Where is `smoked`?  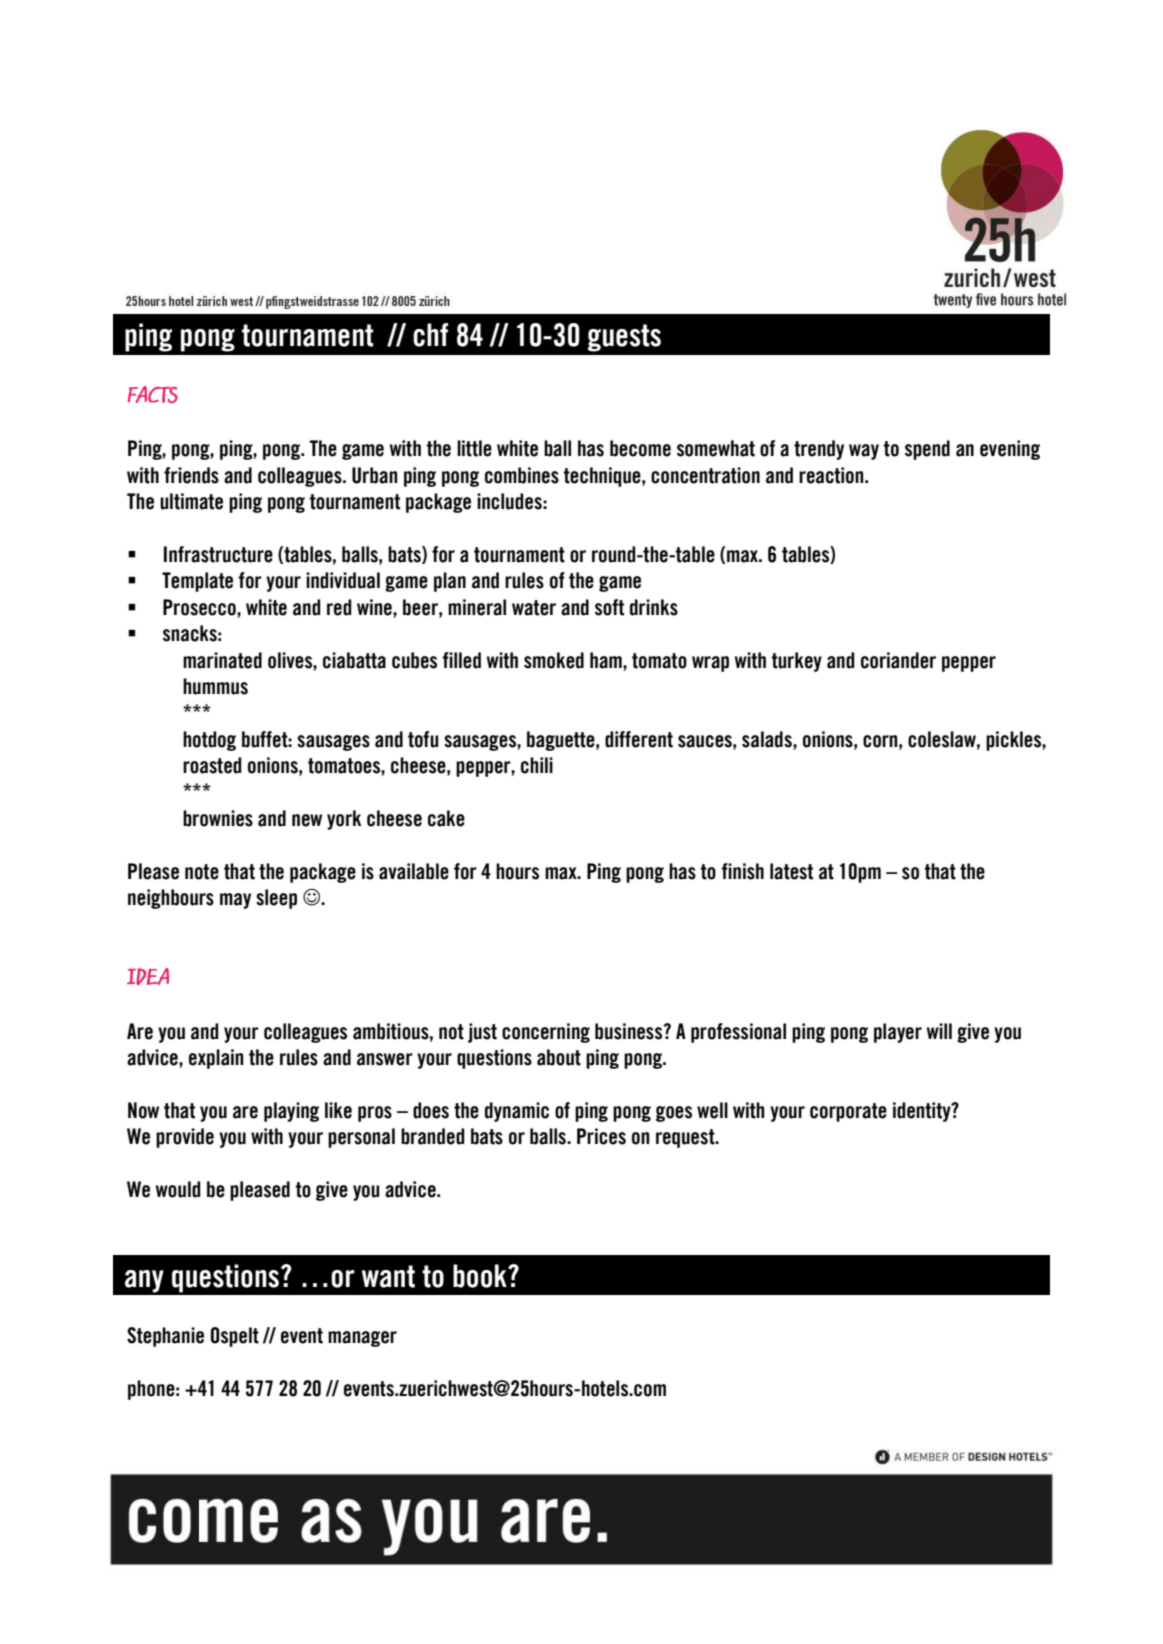 smoked is located at coordinates (554, 660).
